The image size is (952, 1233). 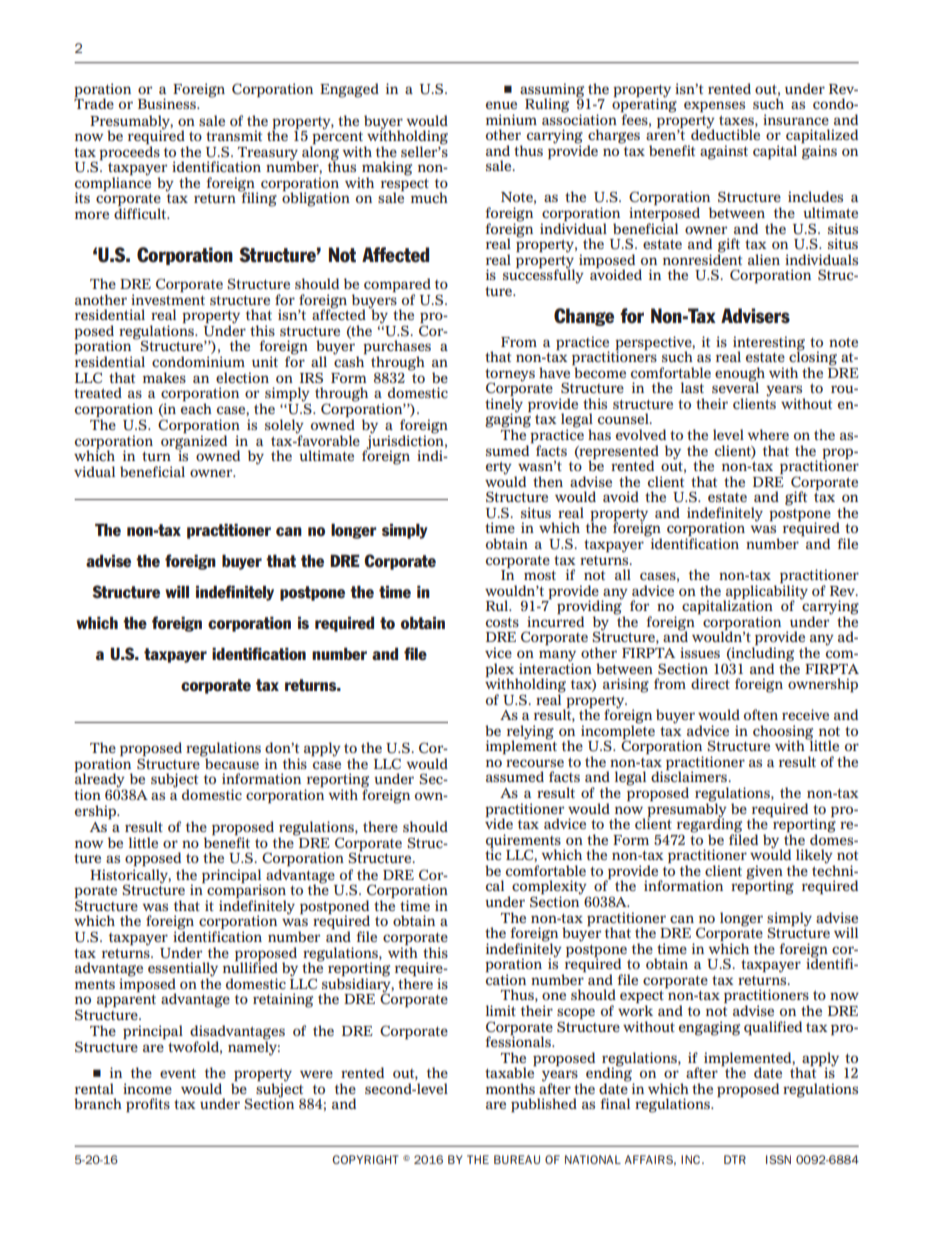 What do you see at coordinates (764, 873) in the page?
I see `given` at bounding box center [764, 873].
